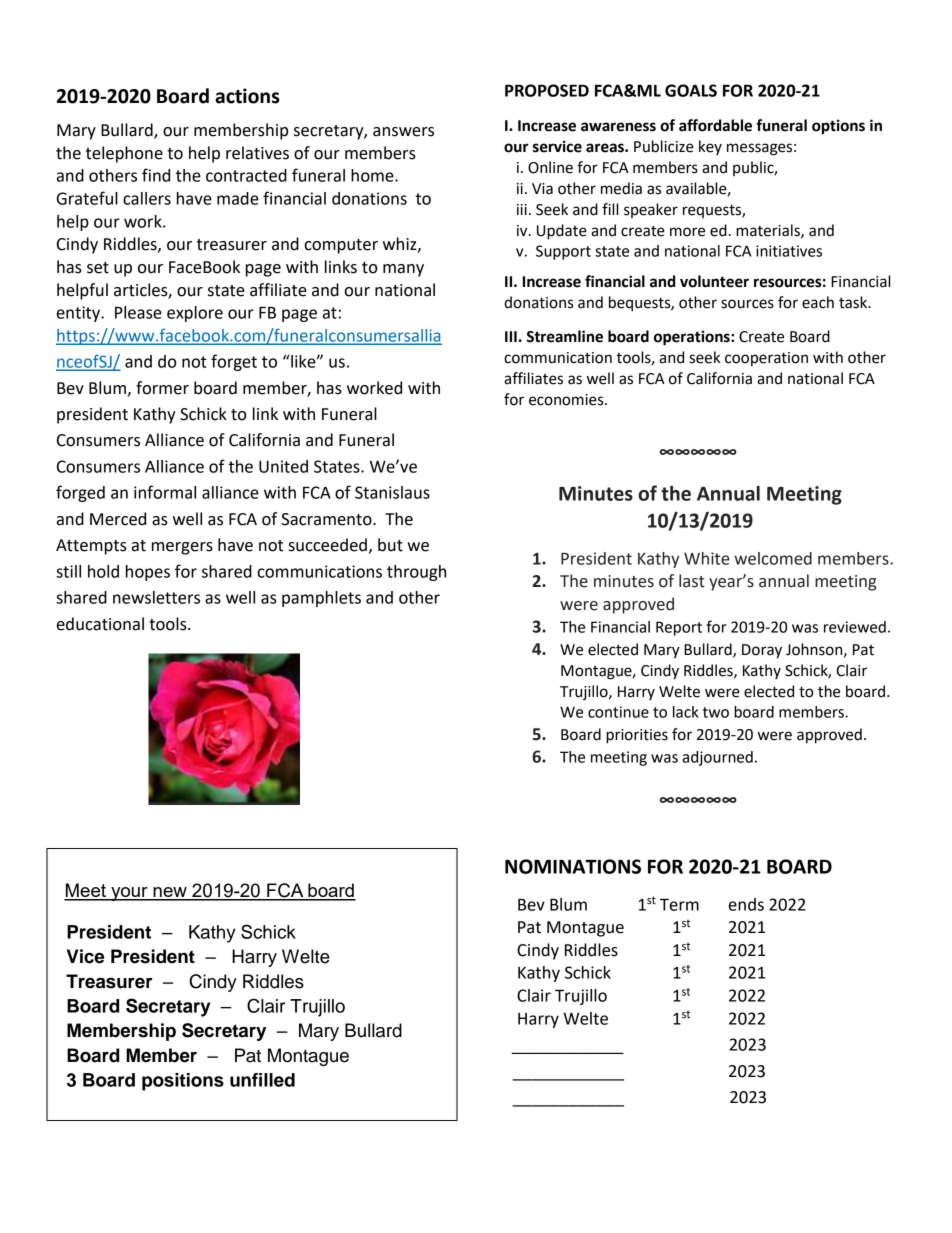  What do you see at coordinates (390, 545) in the screenshot?
I see `but` at bounding box center [390, 545].
